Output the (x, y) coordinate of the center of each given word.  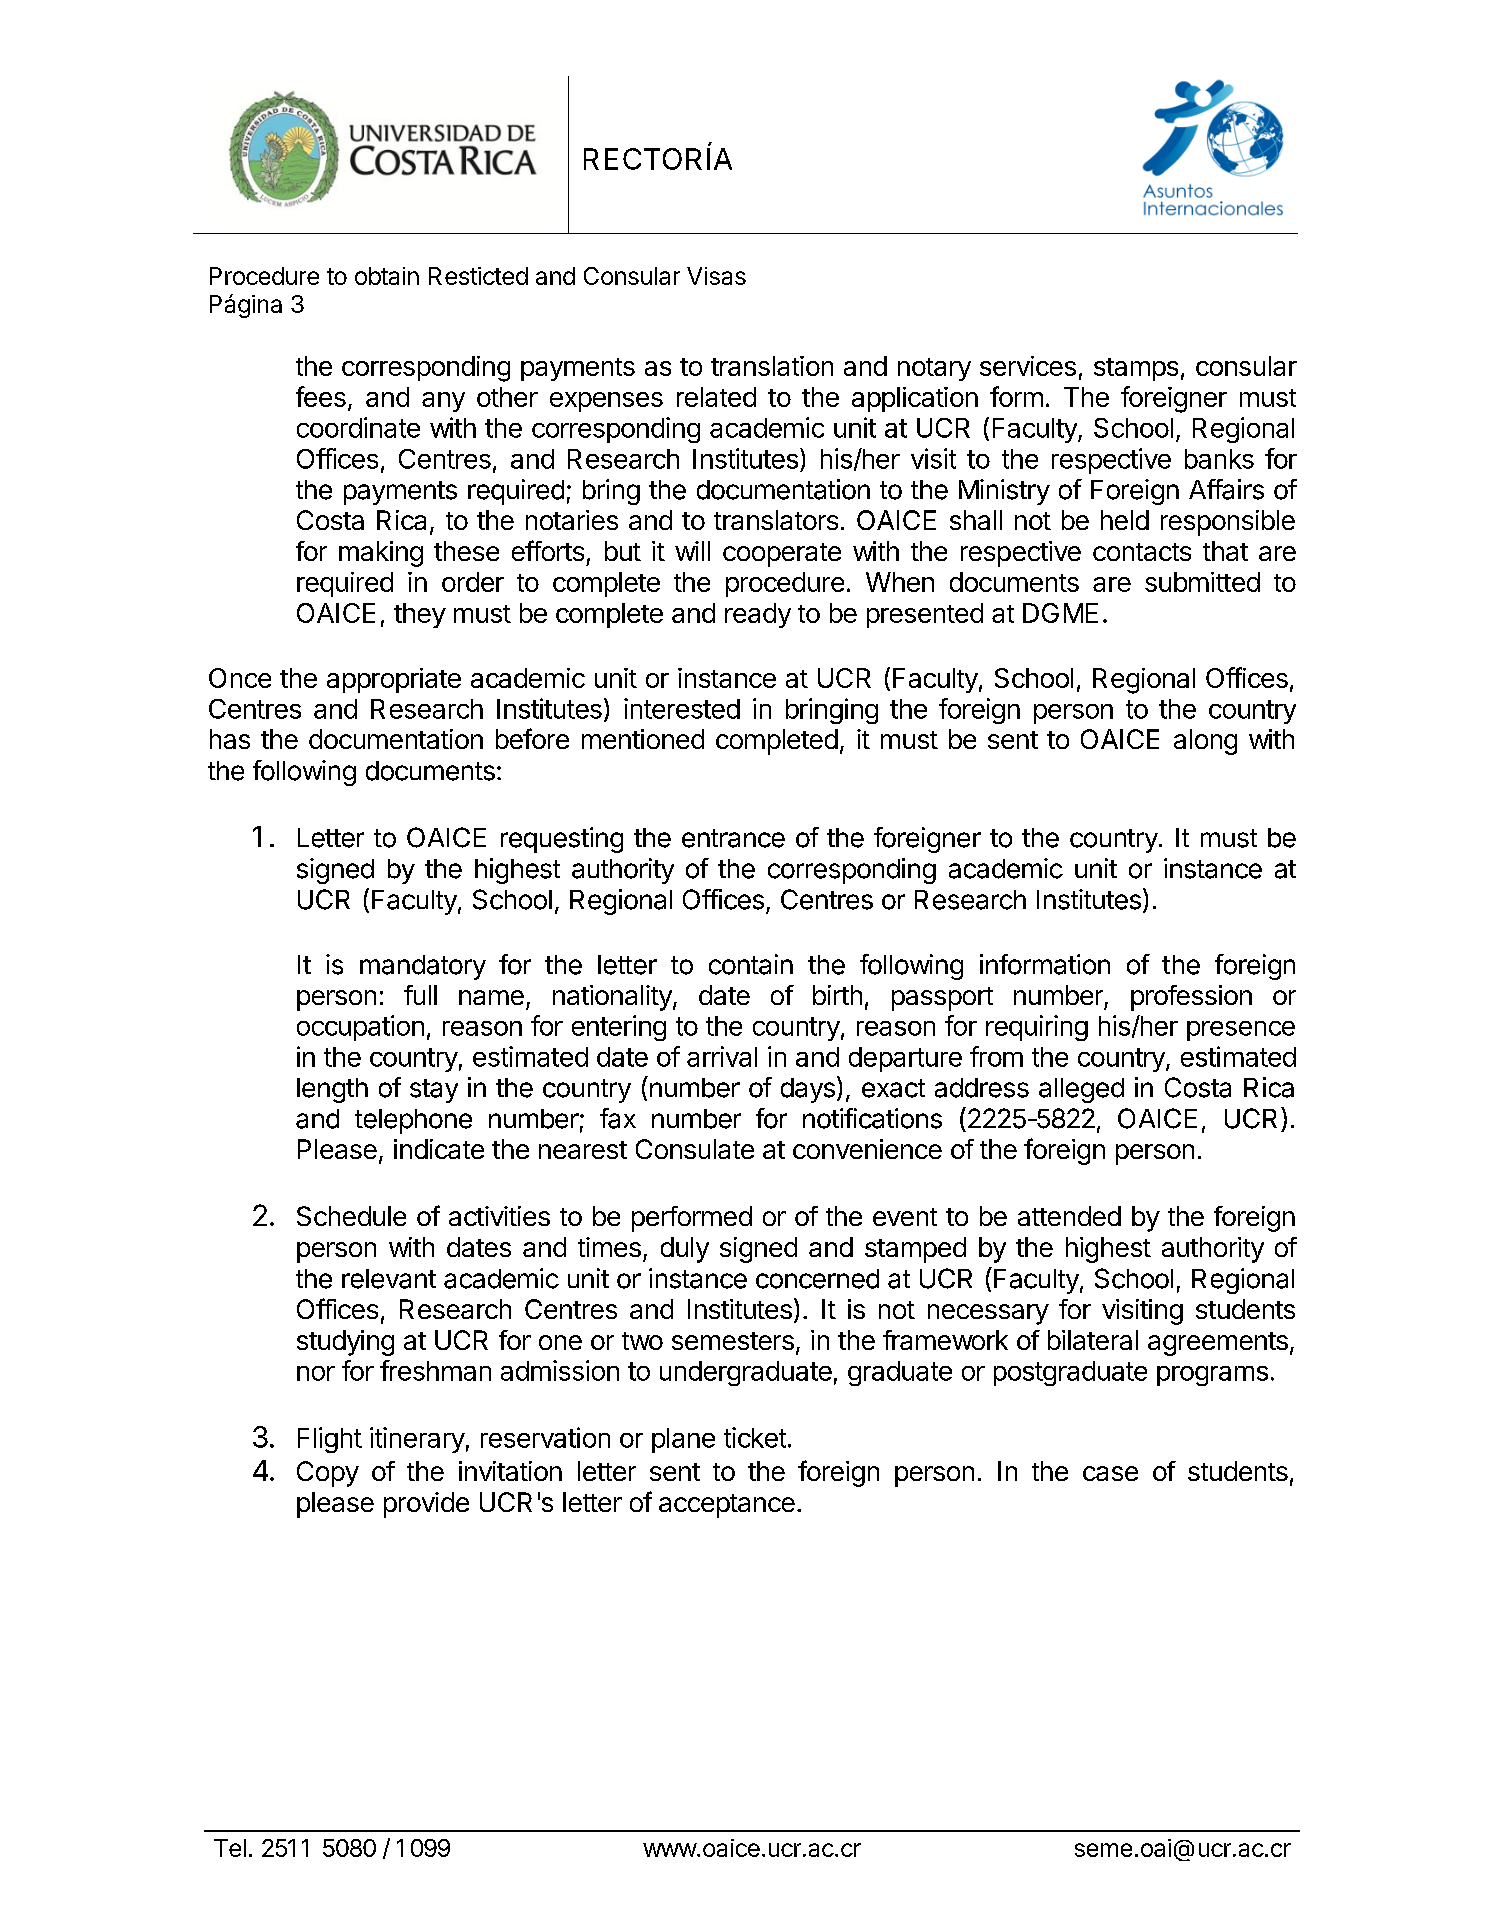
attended (1069, 1216)
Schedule (351, 1216)
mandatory (423, 967)
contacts (1142, 552)
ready (758, 615)
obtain (387, 276)
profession (1191, 998)
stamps (1136, 369)
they (420, 615)
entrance (733, 838)
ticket (755, 1437)
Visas (716, 276)
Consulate (695, 1149)
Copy (328, 1474)
